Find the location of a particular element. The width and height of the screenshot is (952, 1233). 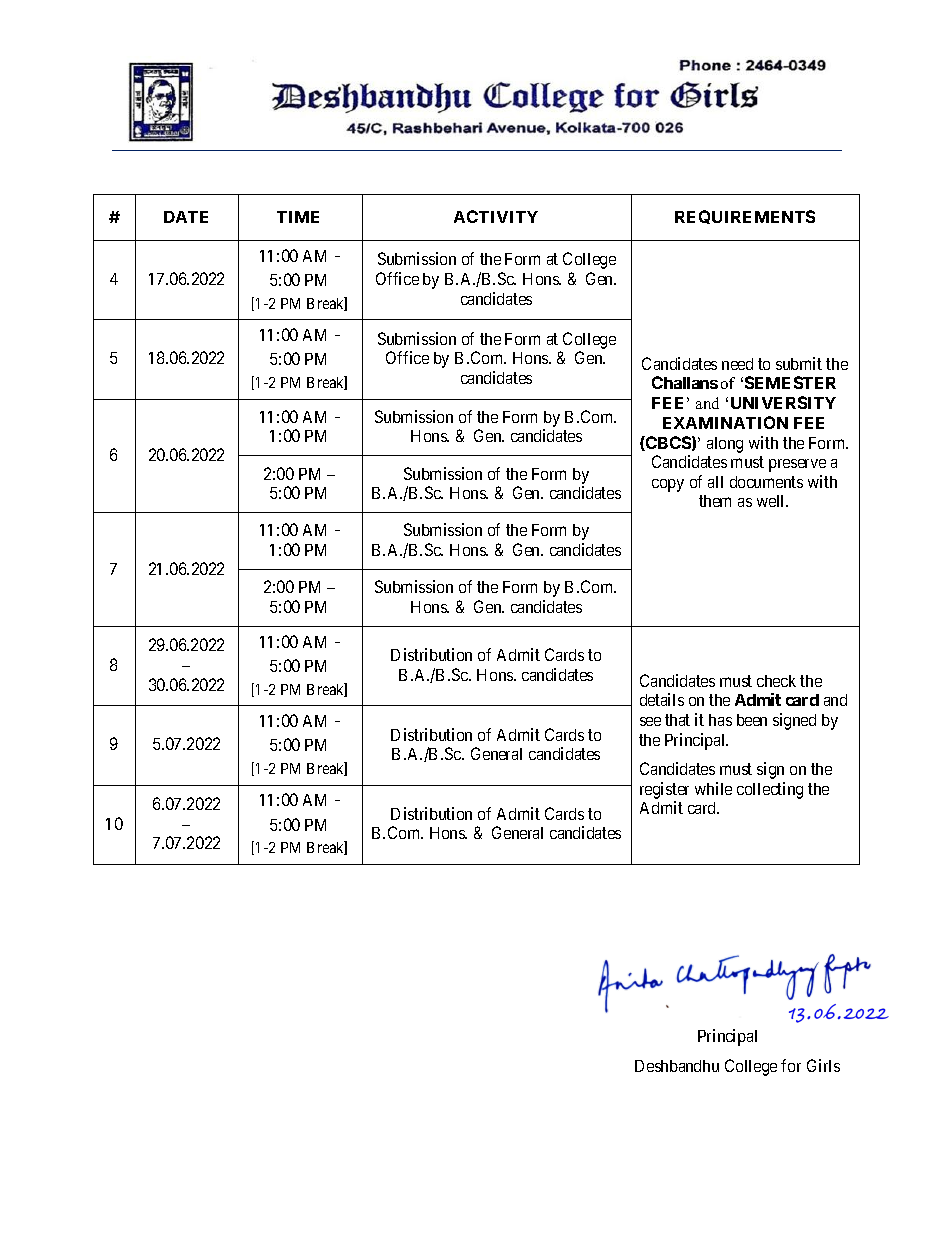

details is located at coordinates (662, 699).
